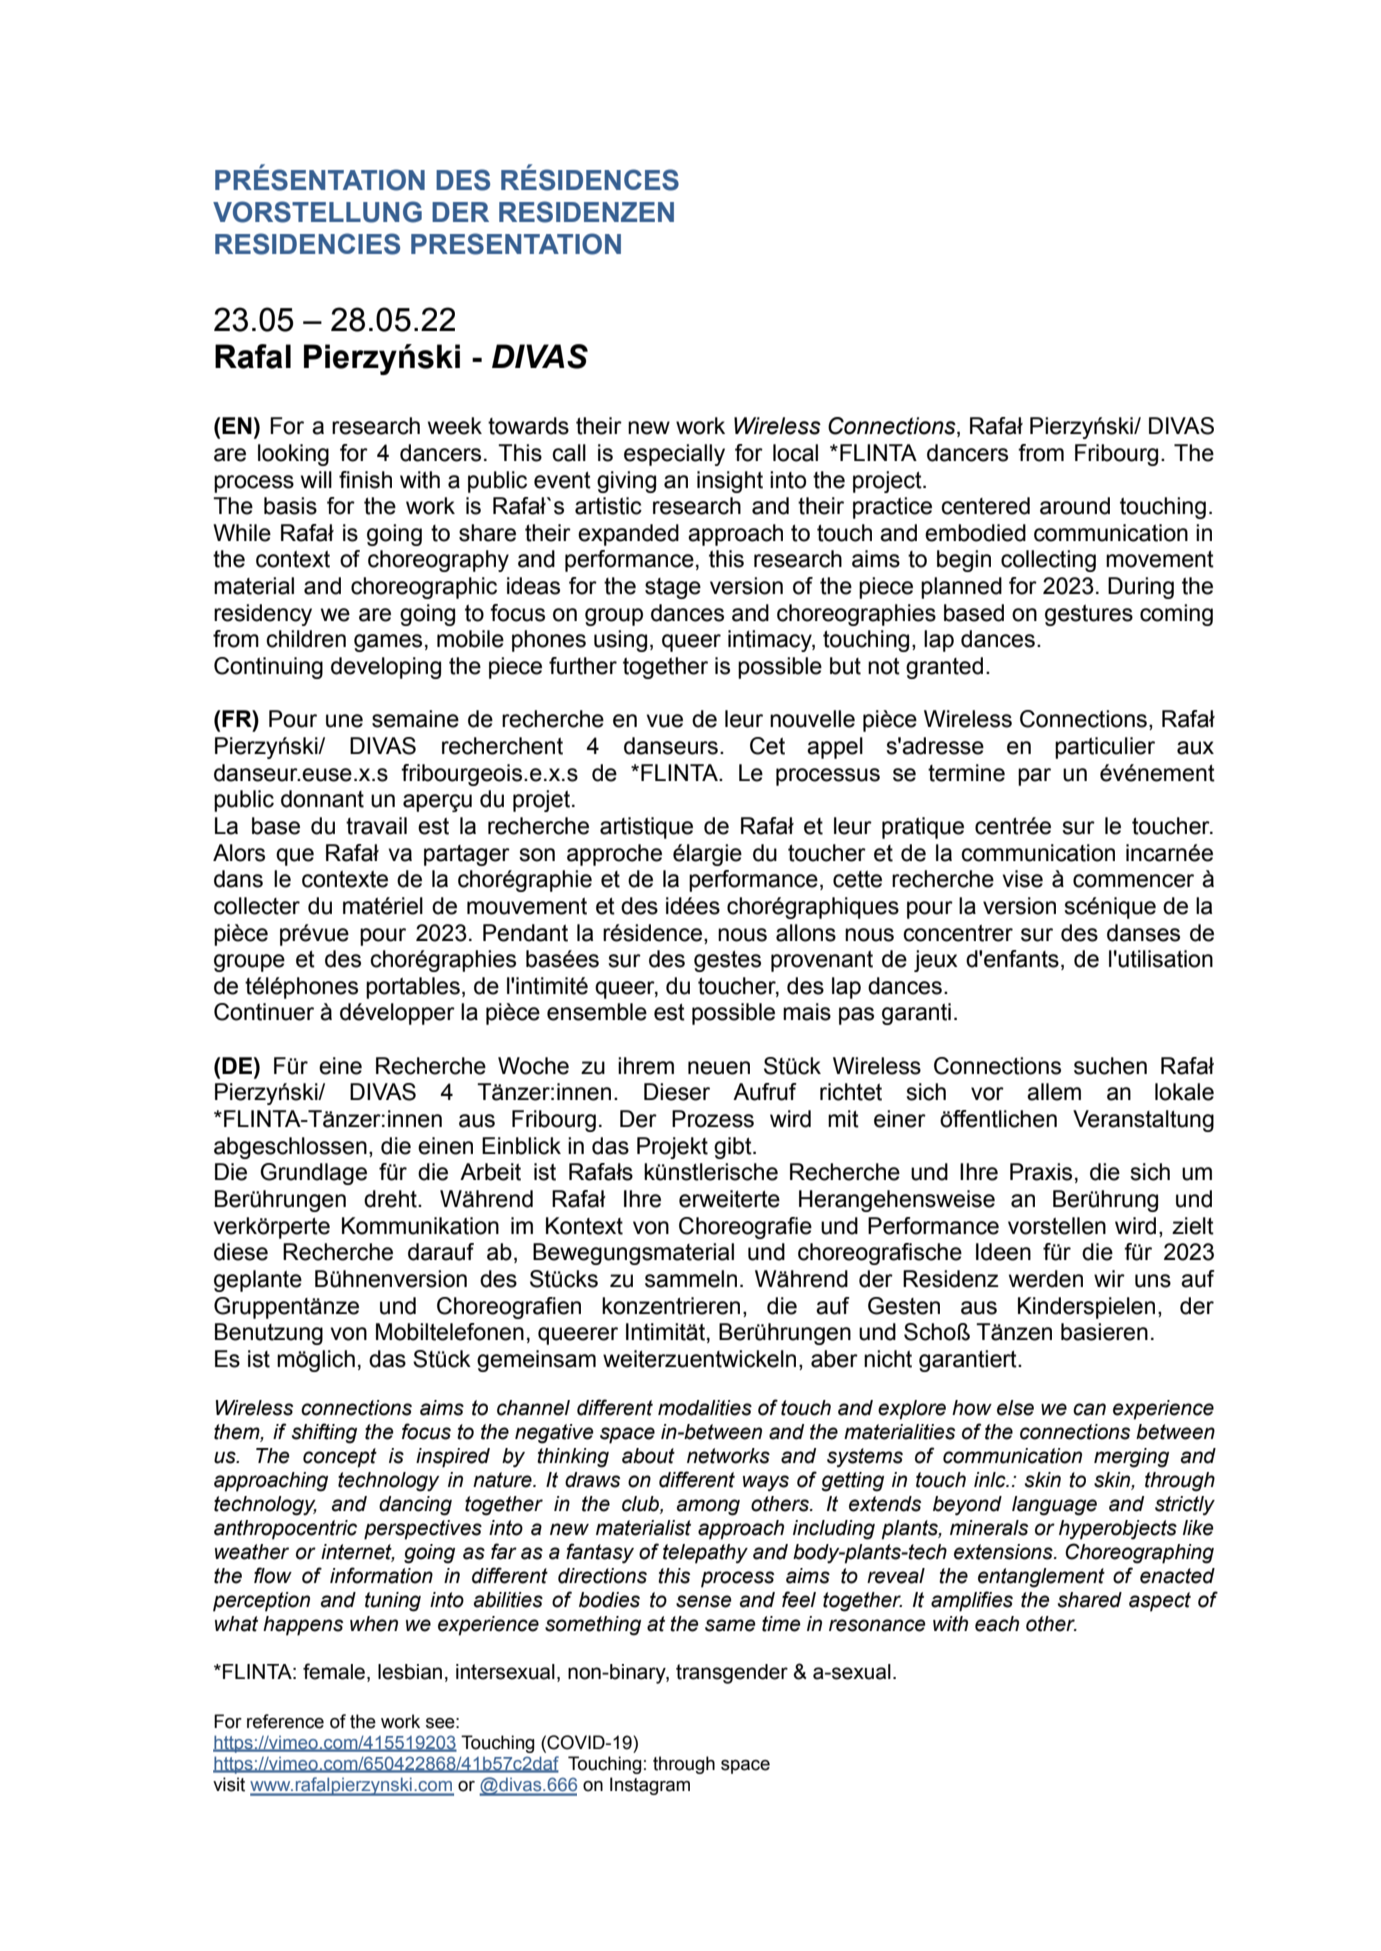  Describe the element at coordinates (705, 1408) in the page. I see `modalities` at that location.
